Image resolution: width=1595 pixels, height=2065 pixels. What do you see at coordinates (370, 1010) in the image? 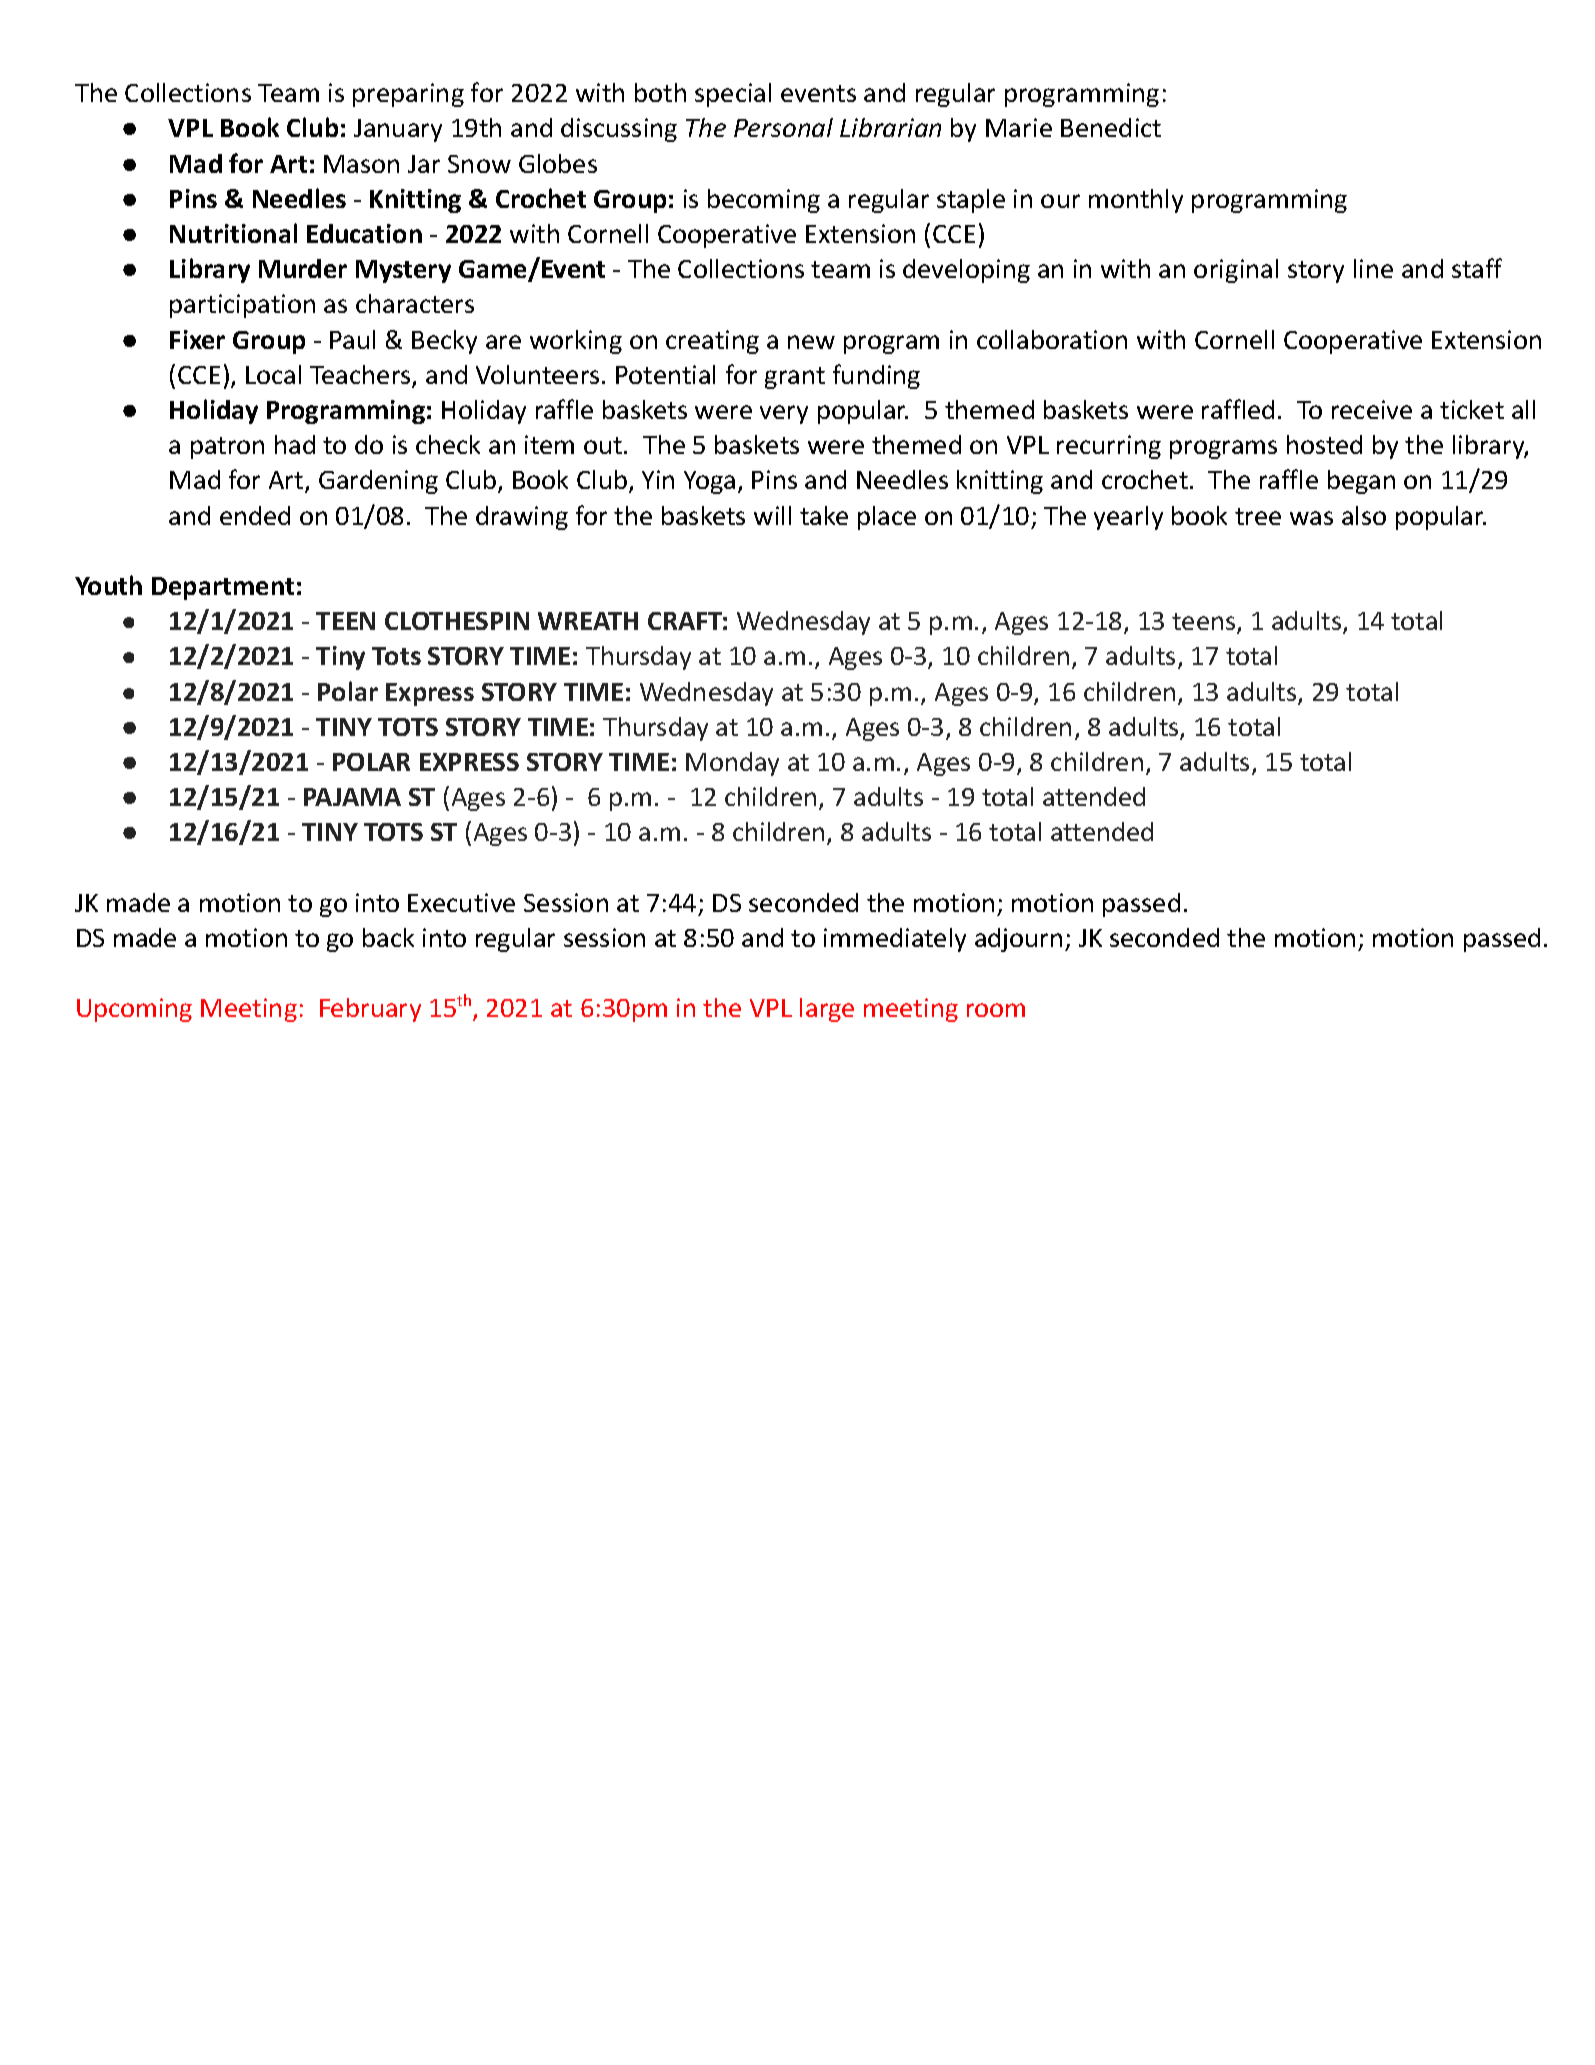
I see `February` at bounding box center [370, 1010].
